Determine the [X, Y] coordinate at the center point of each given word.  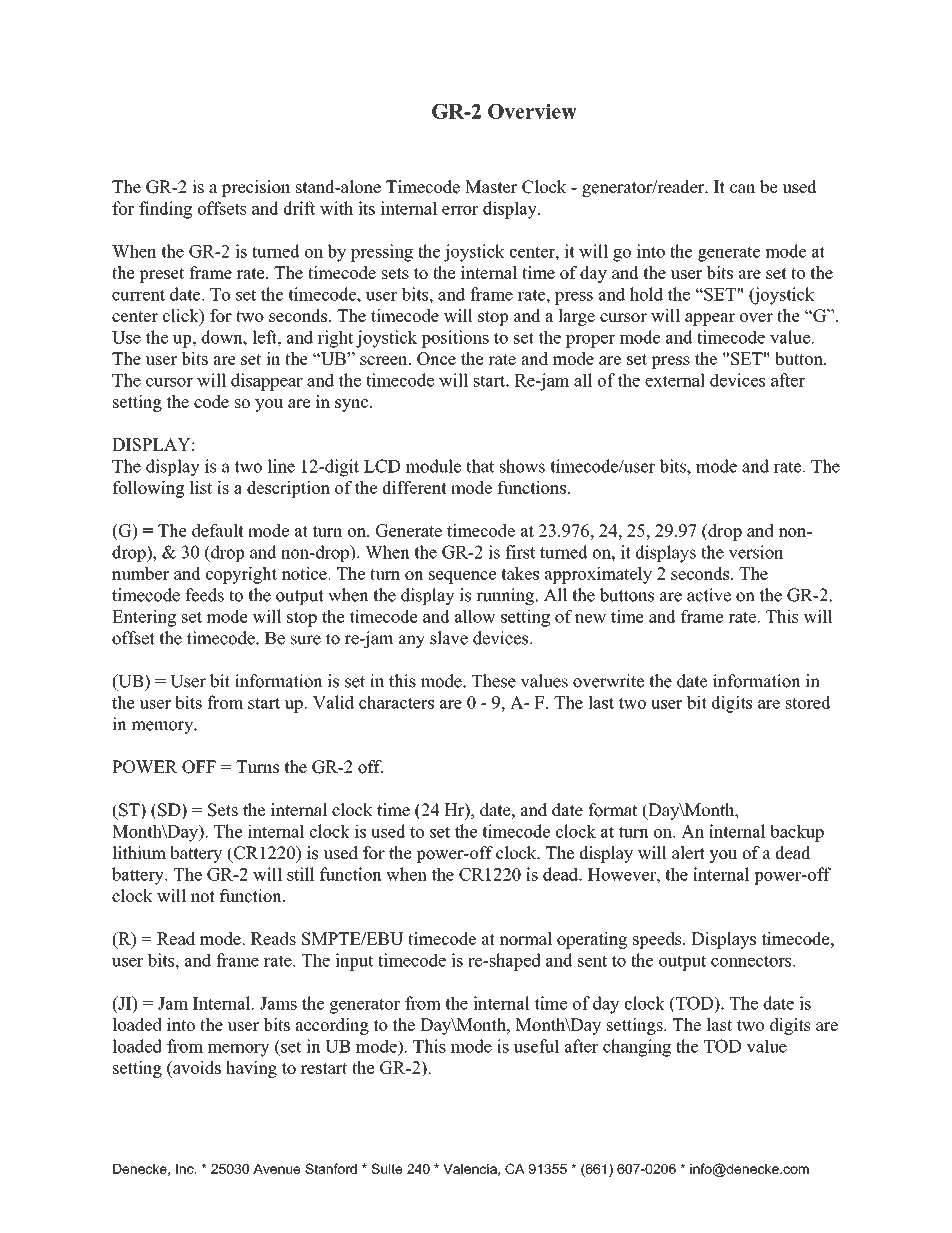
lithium [139, 853]
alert [688, 853]
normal [525, 938]
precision [256, 188]
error [460, 210]
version [756, 552]
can [743, 189]
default [218, 530]
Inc [186, 1169]
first [520, 552]
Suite [387, 1168]
